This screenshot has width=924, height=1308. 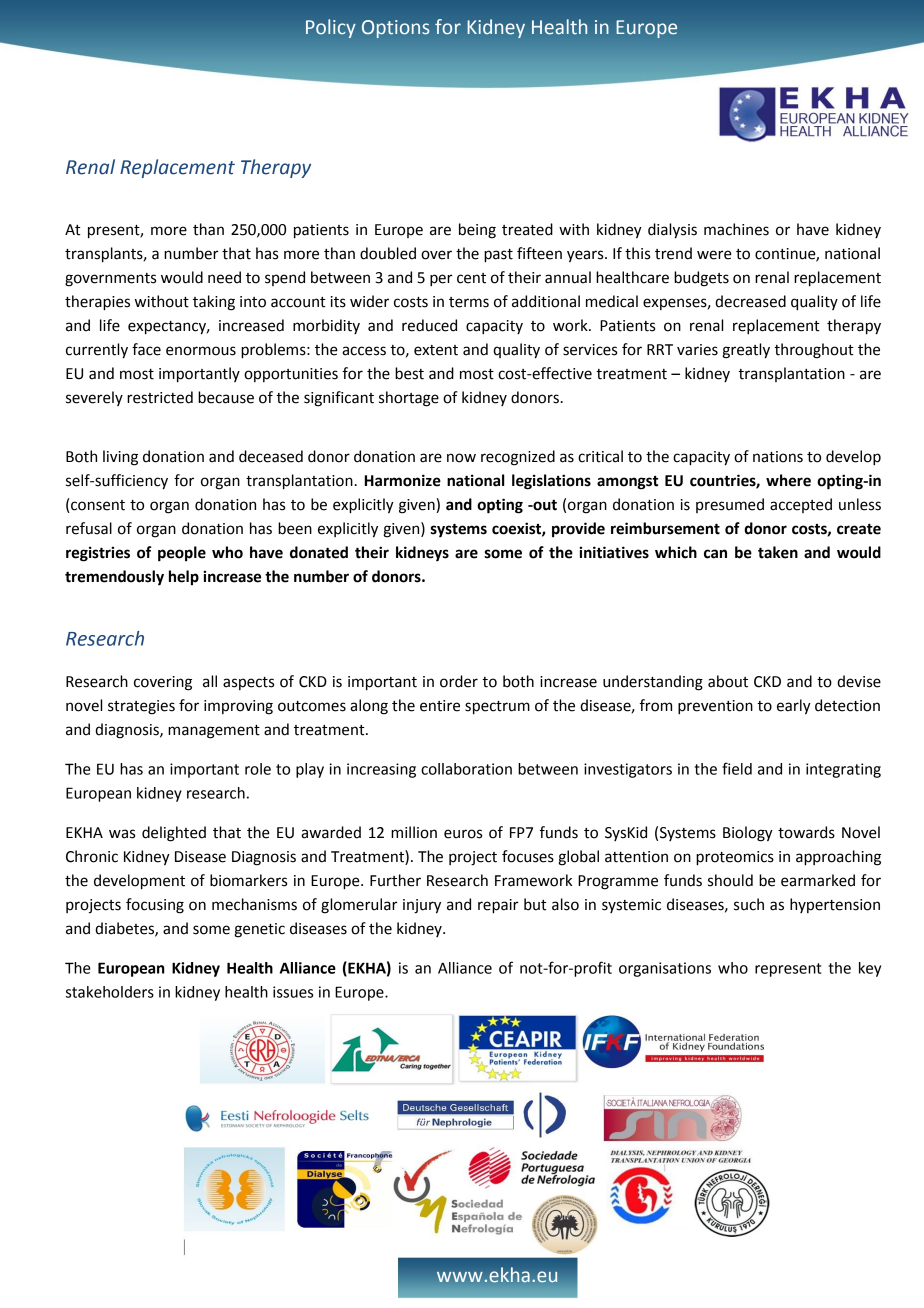 What do you see at coordinates (182, 554) in the screenshot?
I see `people` at bounding box center [182, 554].
